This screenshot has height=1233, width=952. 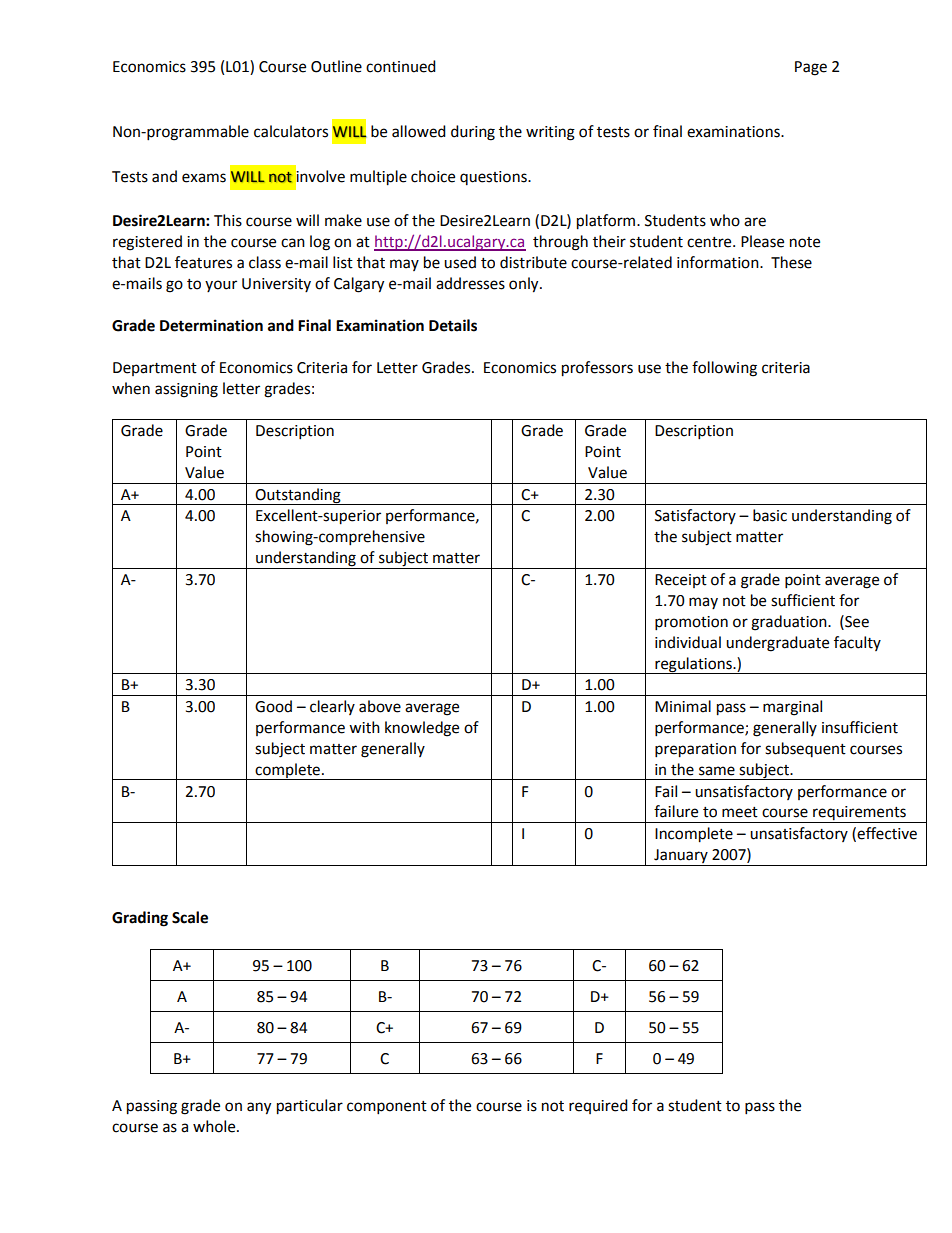 I want to click on calculators, so click(x=291, y=131).
